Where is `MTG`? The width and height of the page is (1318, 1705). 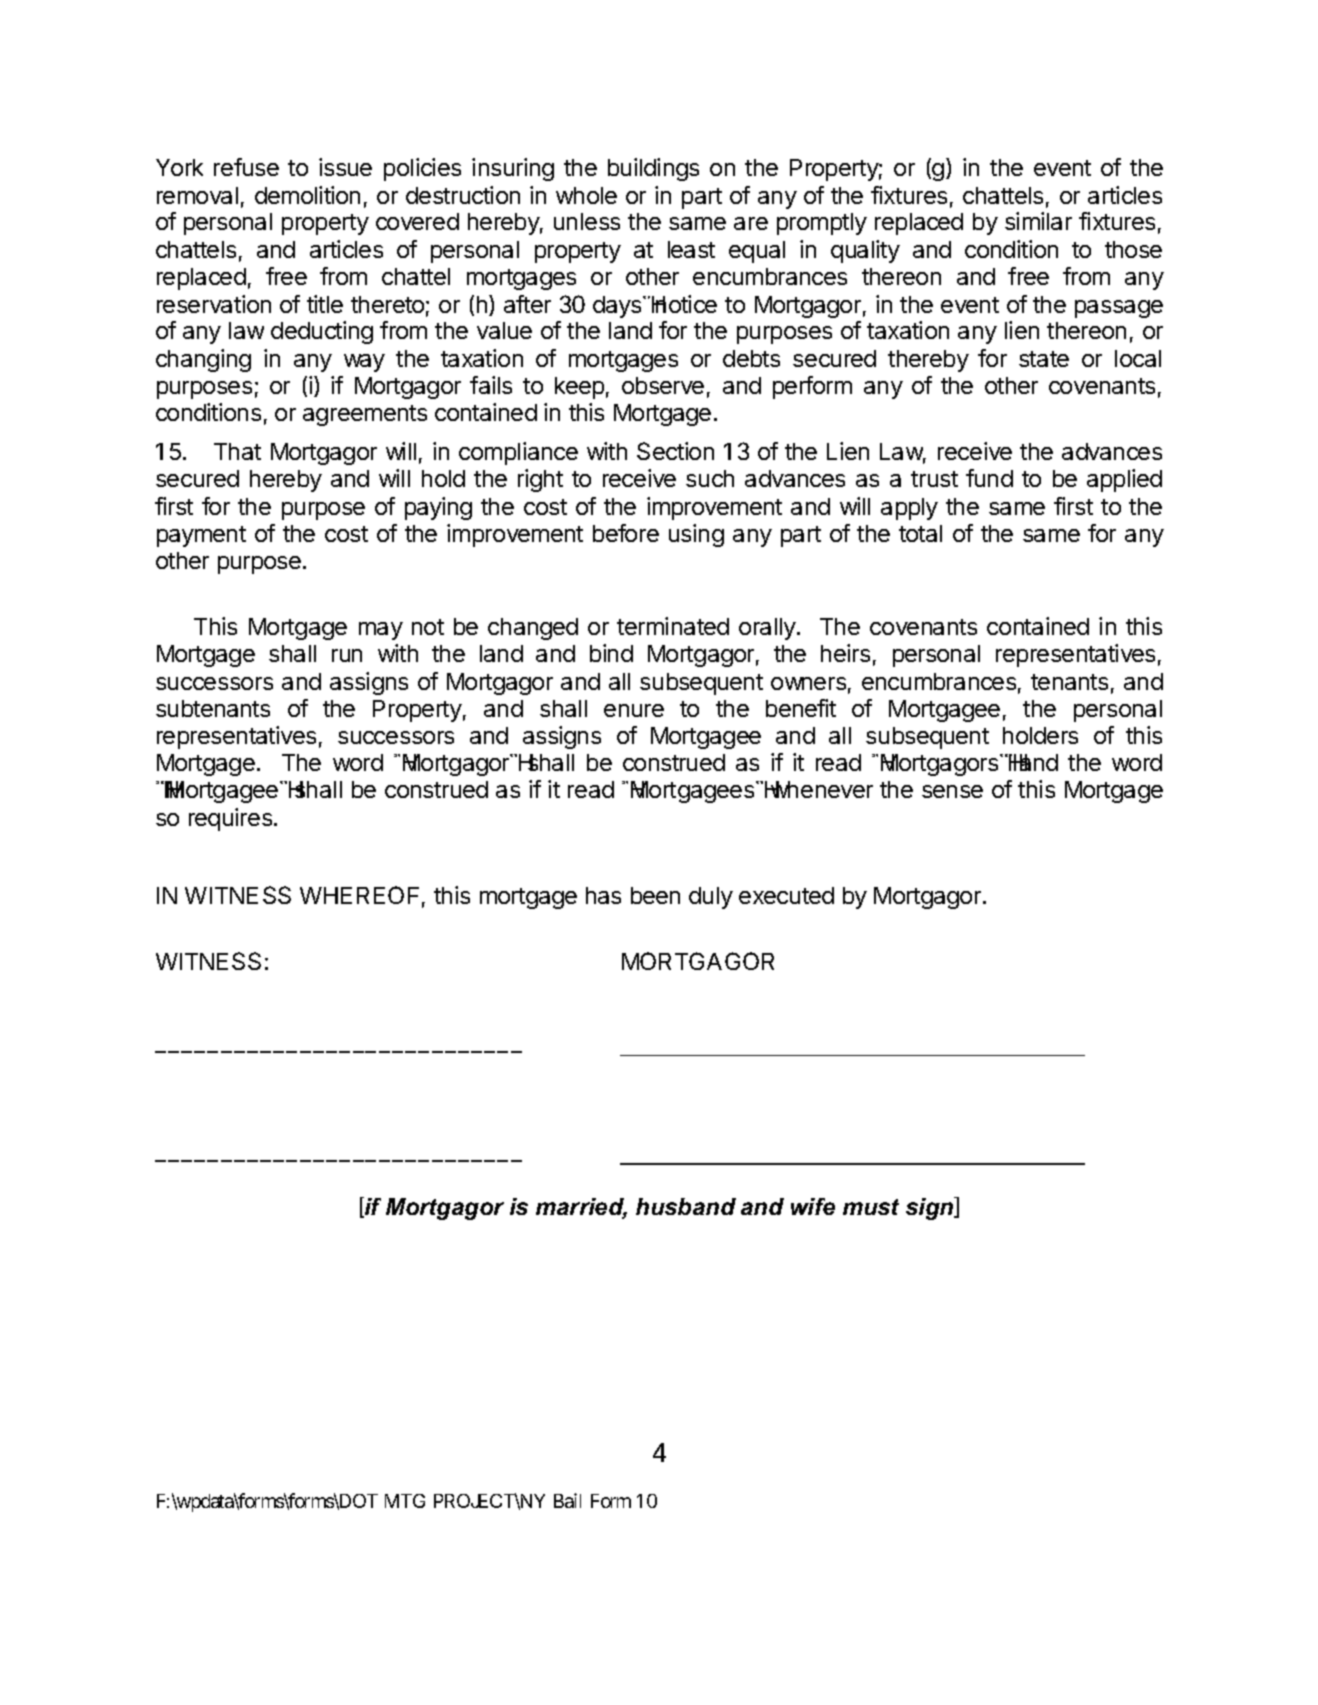
MTG is located at coordinates (405, 1501).
